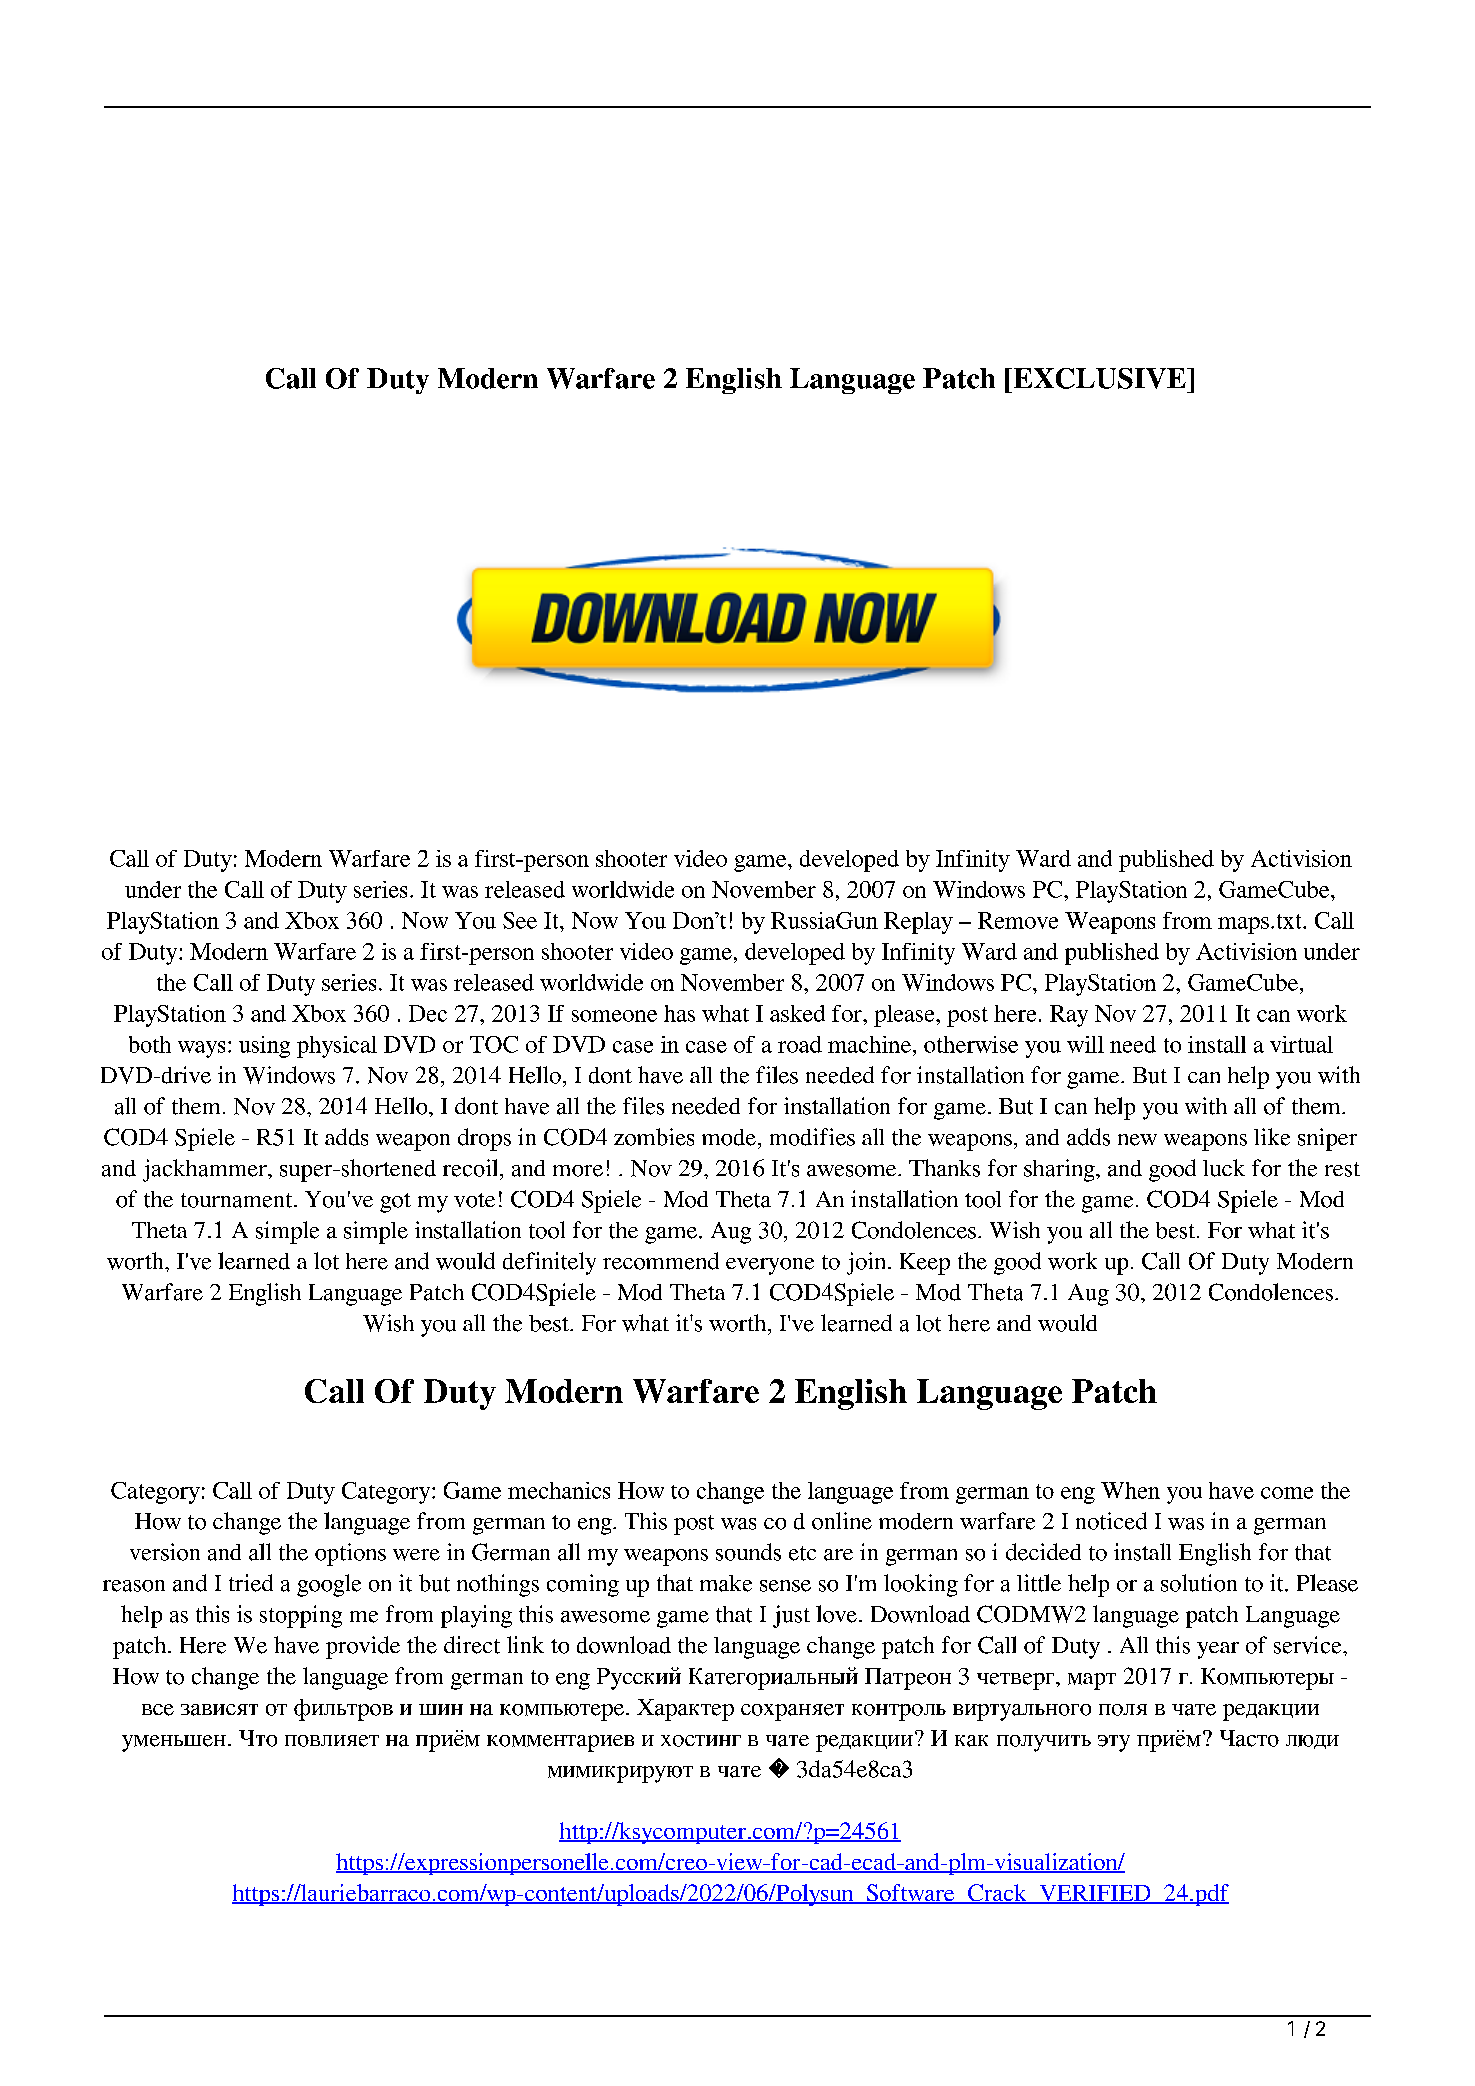 The width and height of the document is (1475, 2086). What do you see at coordinates (1099, 378) in the document?
I see `EXCLUSIVE` at bounding box center [1099, 378].
